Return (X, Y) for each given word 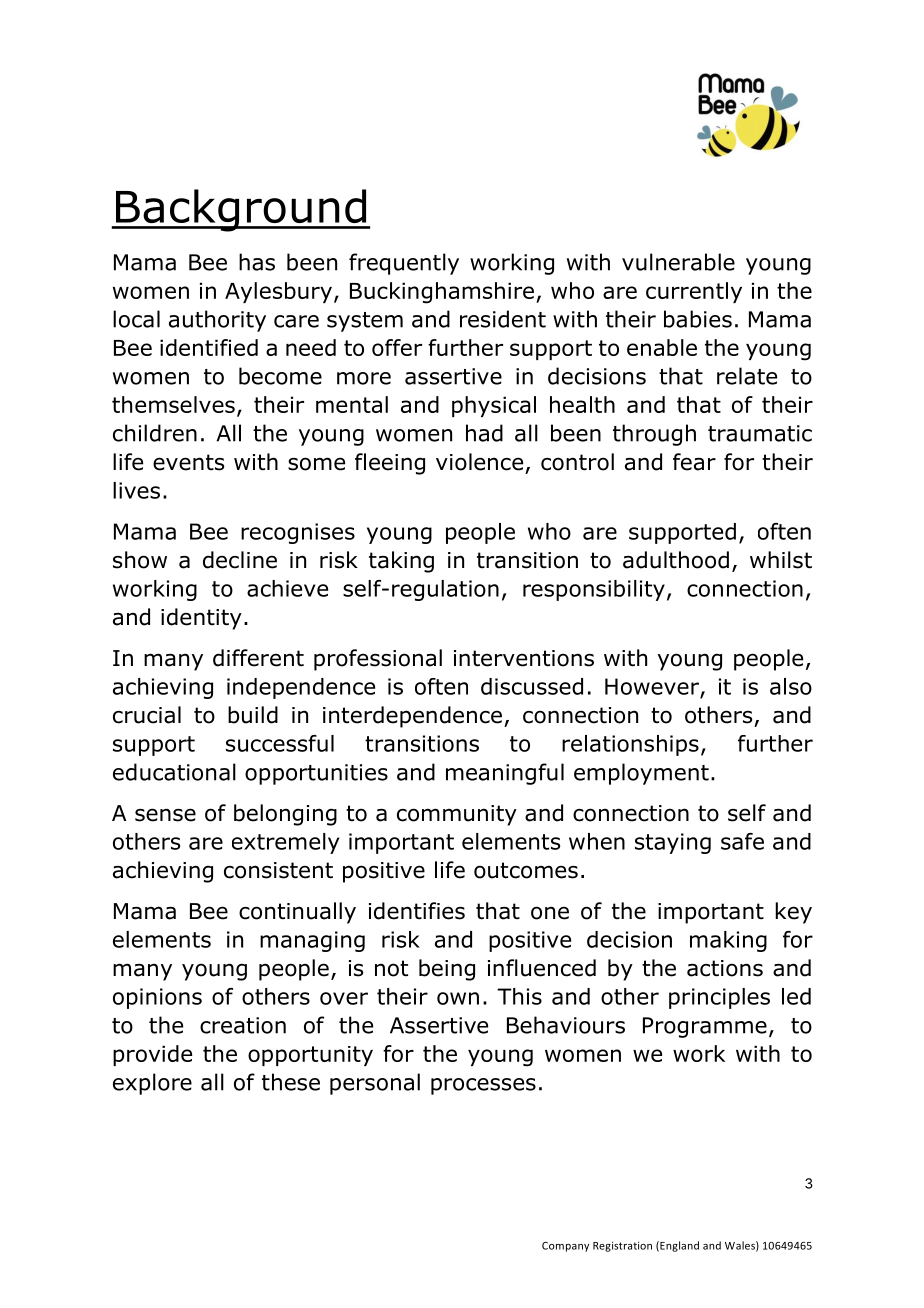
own (458, 998)
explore (152, 1084)
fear (694, 462)
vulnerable (678, 262)
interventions (524, 658)
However (652, 686)
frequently (404, 264)
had (484, 433)
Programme (705, 1027)
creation (243, 1025)
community (457, 815)
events (188, 462)
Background (241, 210)
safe (742, 841)
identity (201, 619)
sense (165, 815)
